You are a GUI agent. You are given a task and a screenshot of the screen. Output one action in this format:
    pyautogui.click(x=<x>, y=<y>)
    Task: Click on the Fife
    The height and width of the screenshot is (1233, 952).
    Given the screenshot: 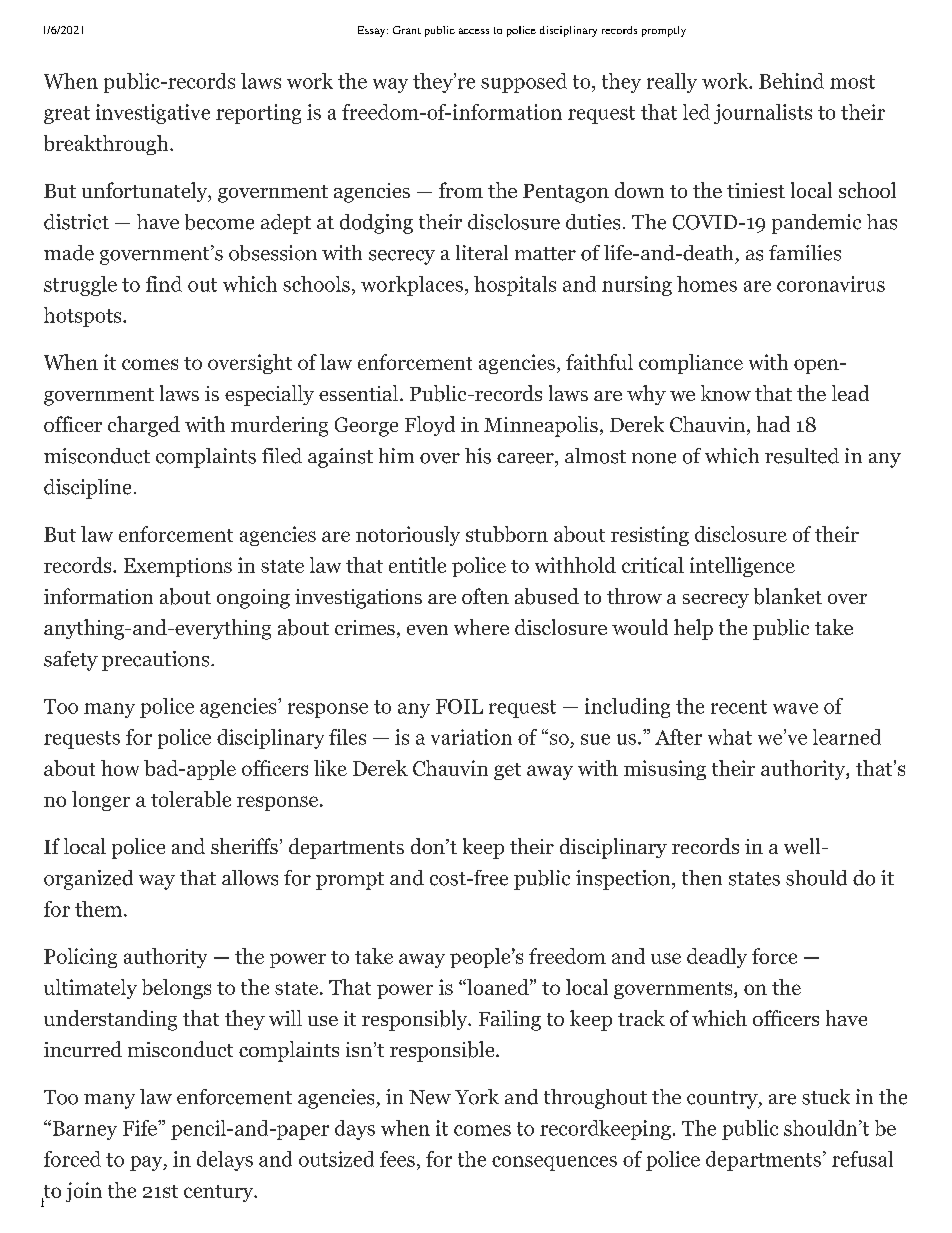 What is the action you would take?
    pyautogui.click(x=141, y=1128)
